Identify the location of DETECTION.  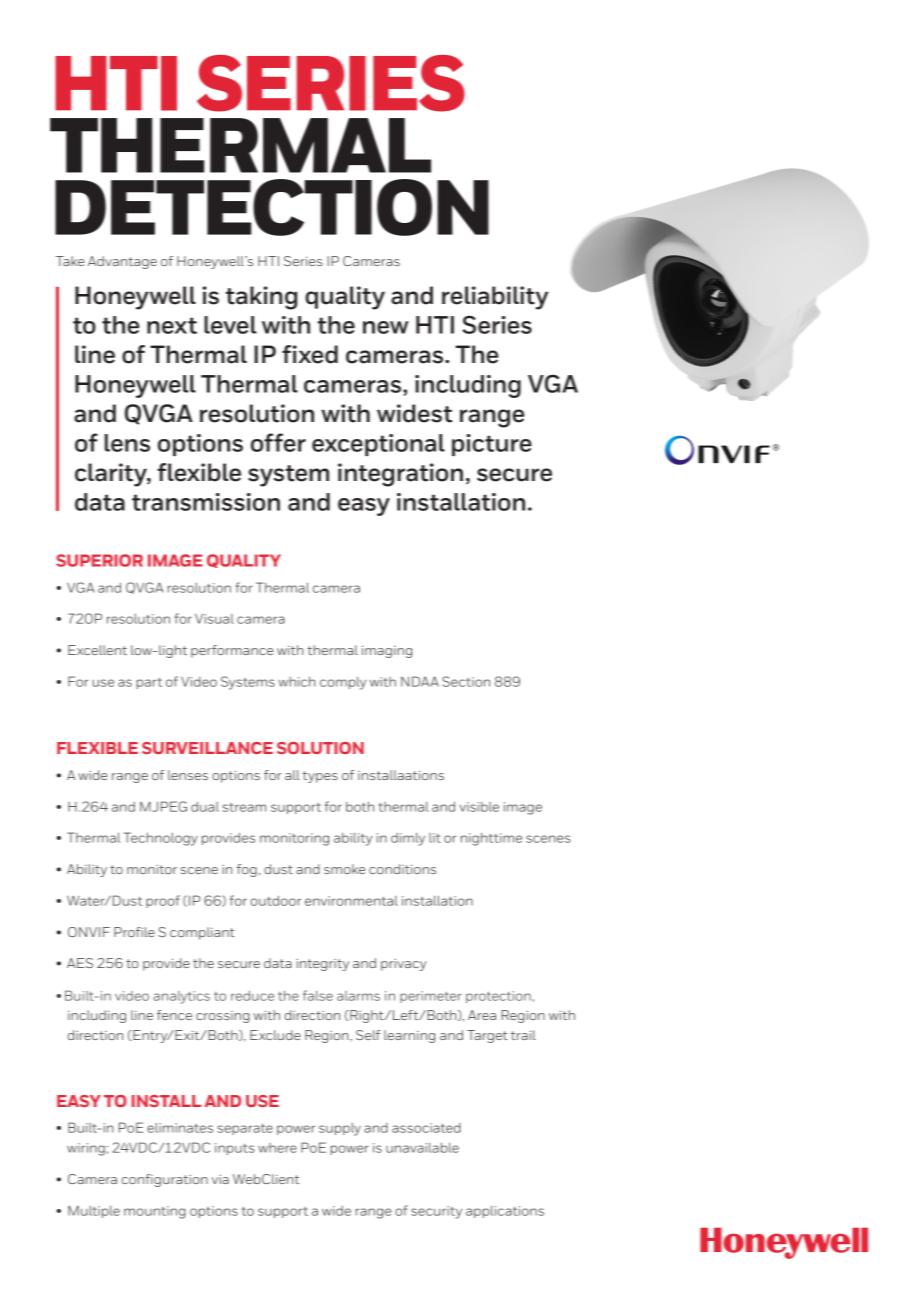
(272, 207).
